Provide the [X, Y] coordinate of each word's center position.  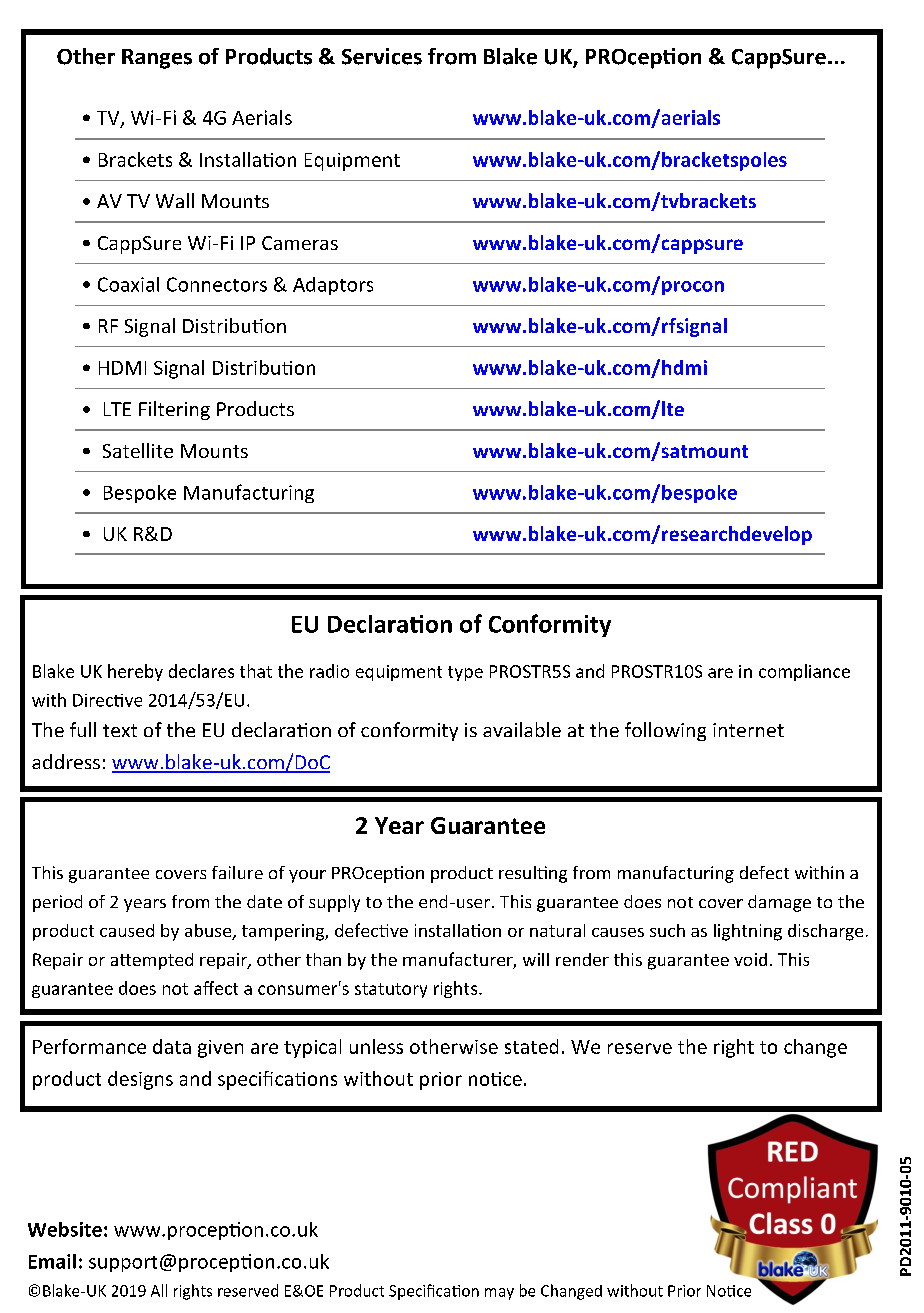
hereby [135, 672]
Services [382, 56]
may [499, 1294]
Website [65, 1229]
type [465, 673]
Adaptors [333, 286]
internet [748, 730]
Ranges [157, 59]
